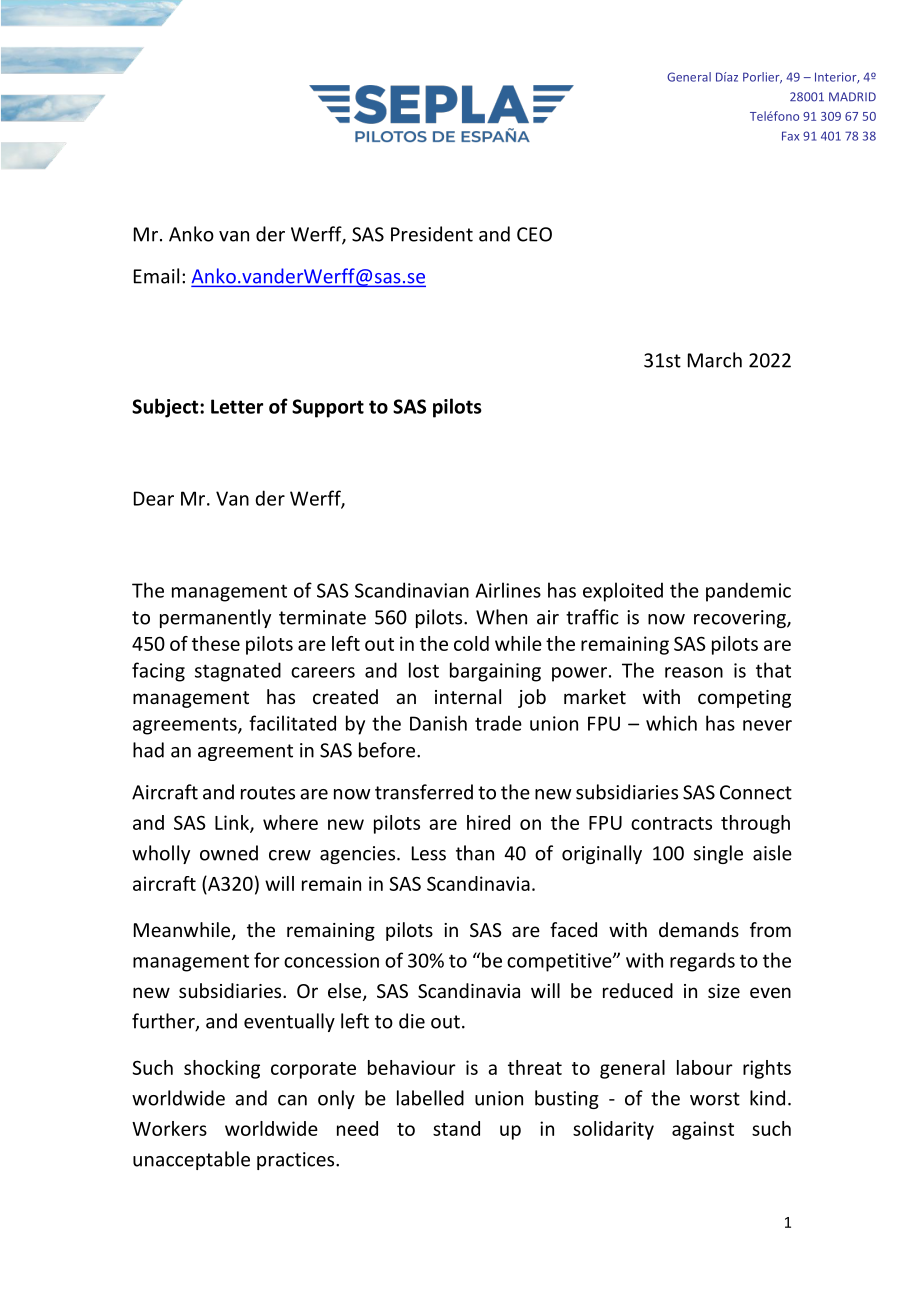 This screenshot has height=1308, width=924. What do you see at coordinates (456, 1128) in the screenshot?
I see `stand` at bounding box center [456, 1128].
